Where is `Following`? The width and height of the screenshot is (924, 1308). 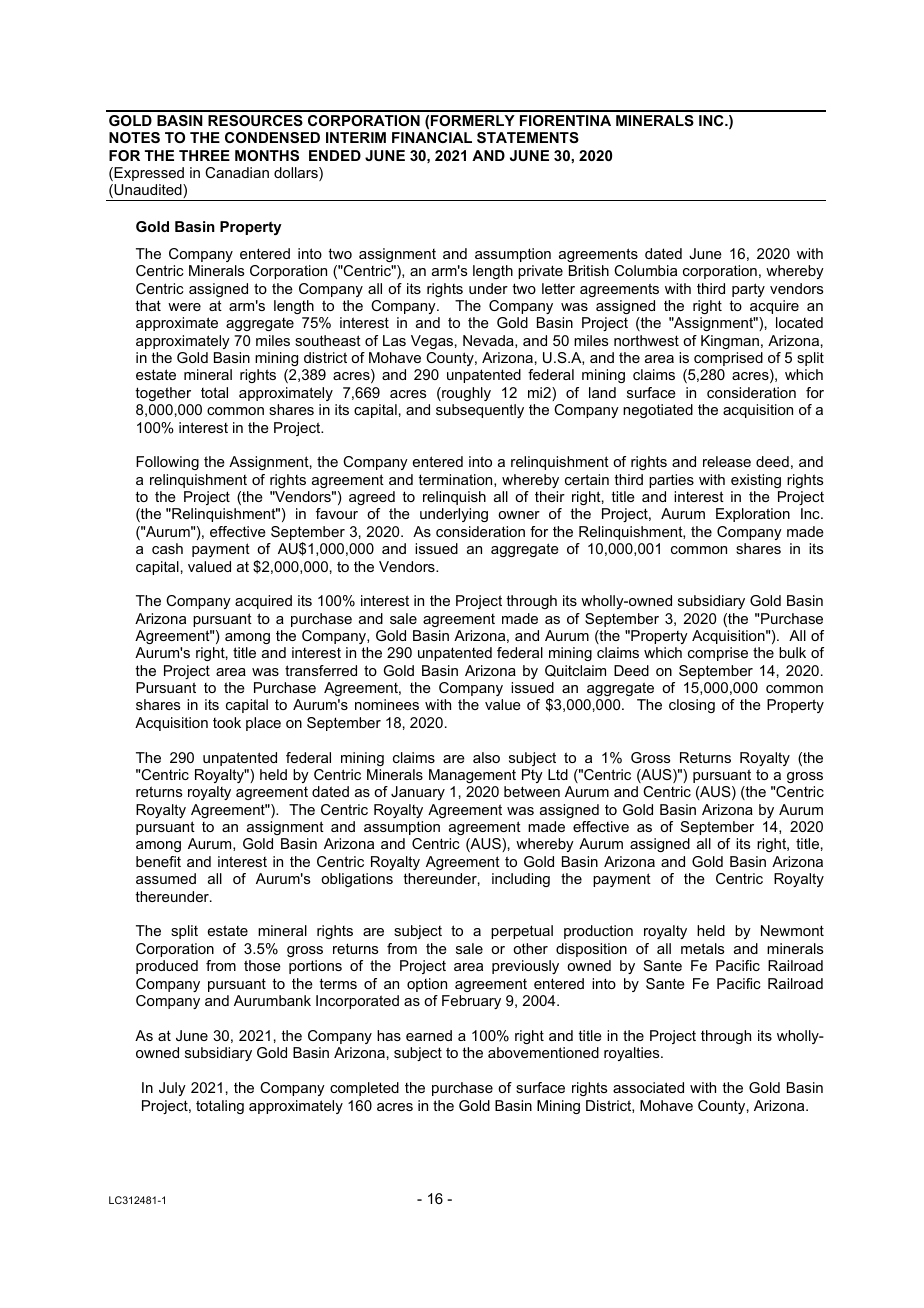 Following is located at coordinates (167, 463).
